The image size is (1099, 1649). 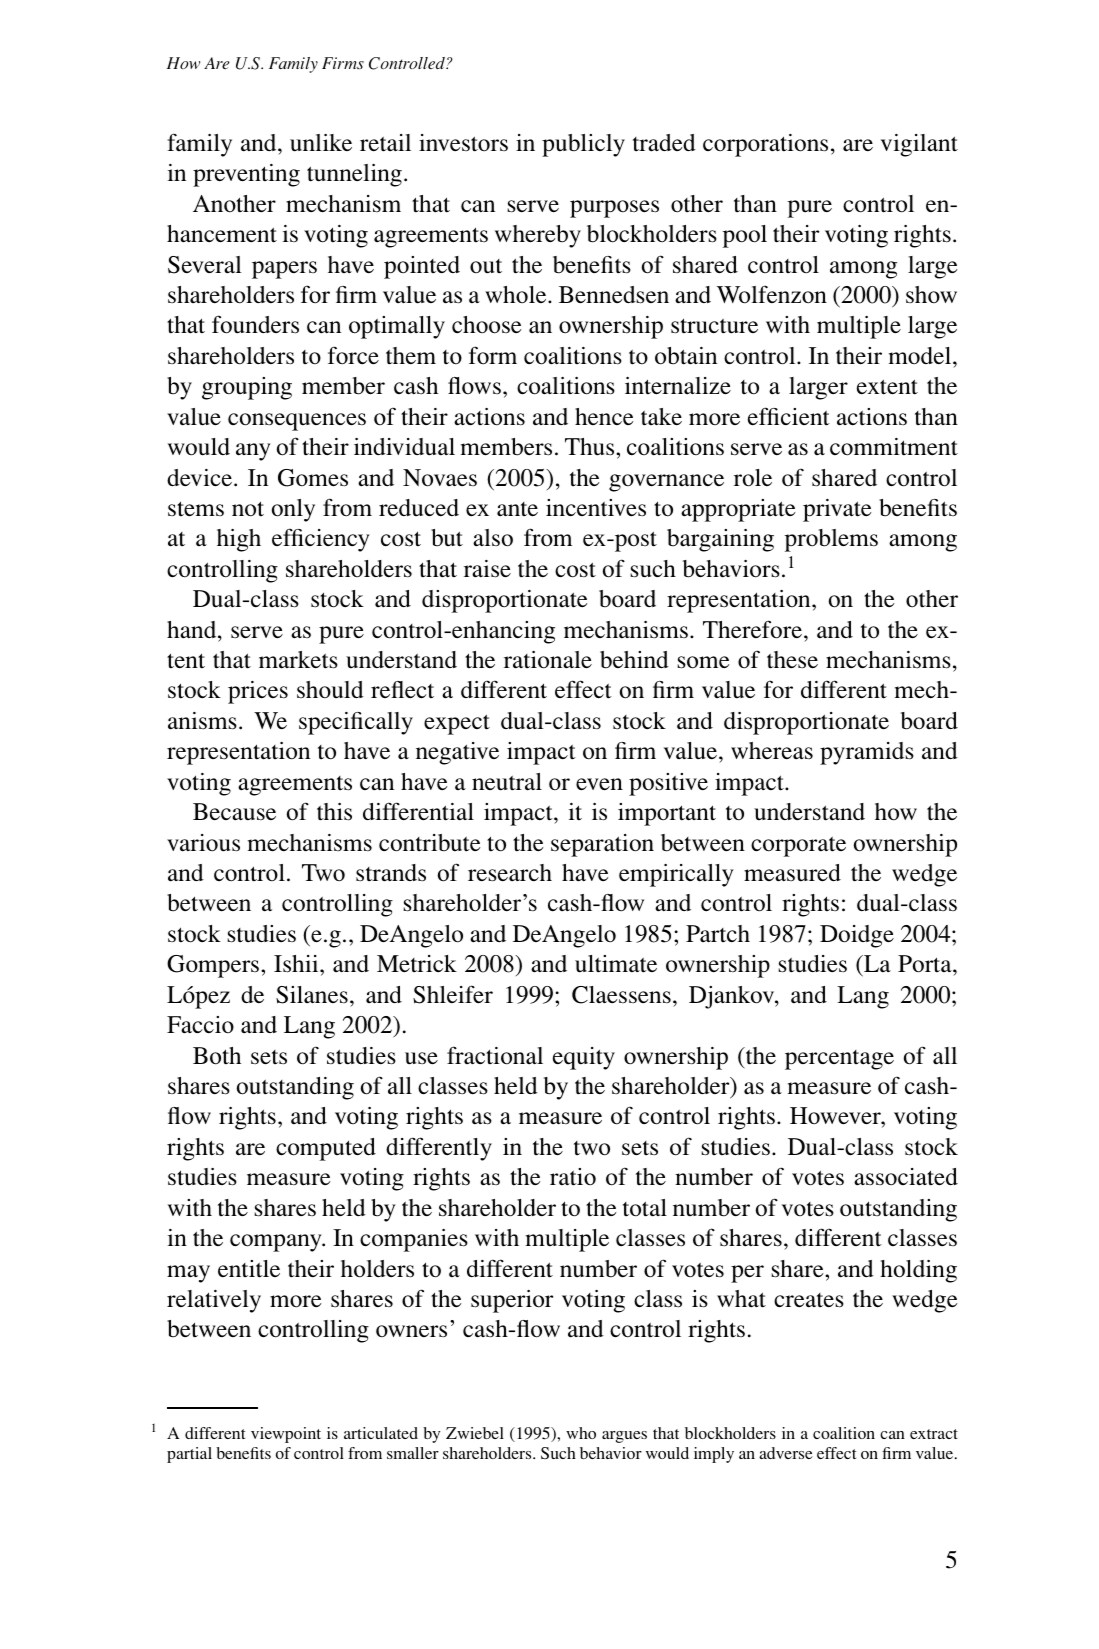 I want to click on total, so click(x=645, y=1208).
